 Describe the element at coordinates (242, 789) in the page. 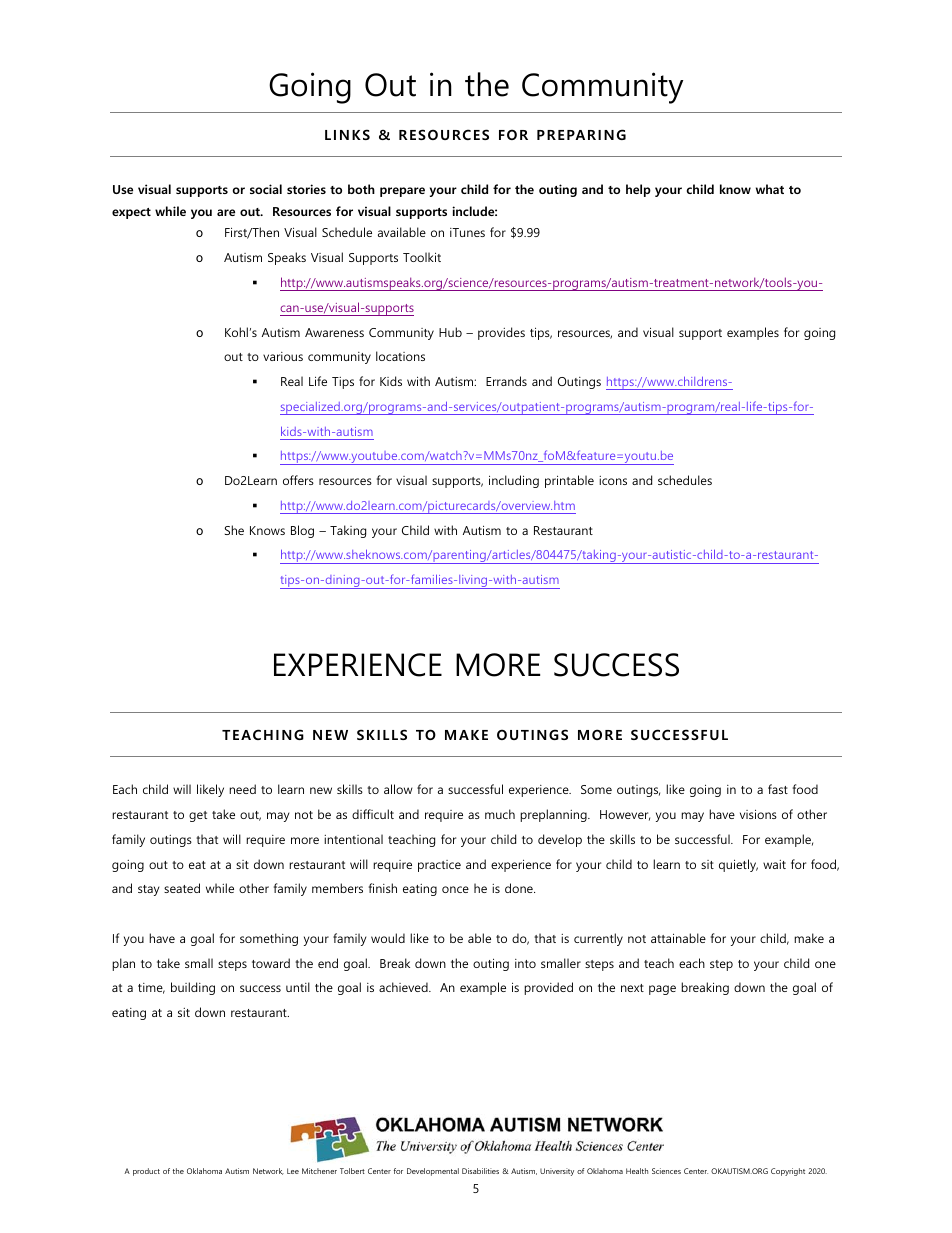

I see `need` at that location.
